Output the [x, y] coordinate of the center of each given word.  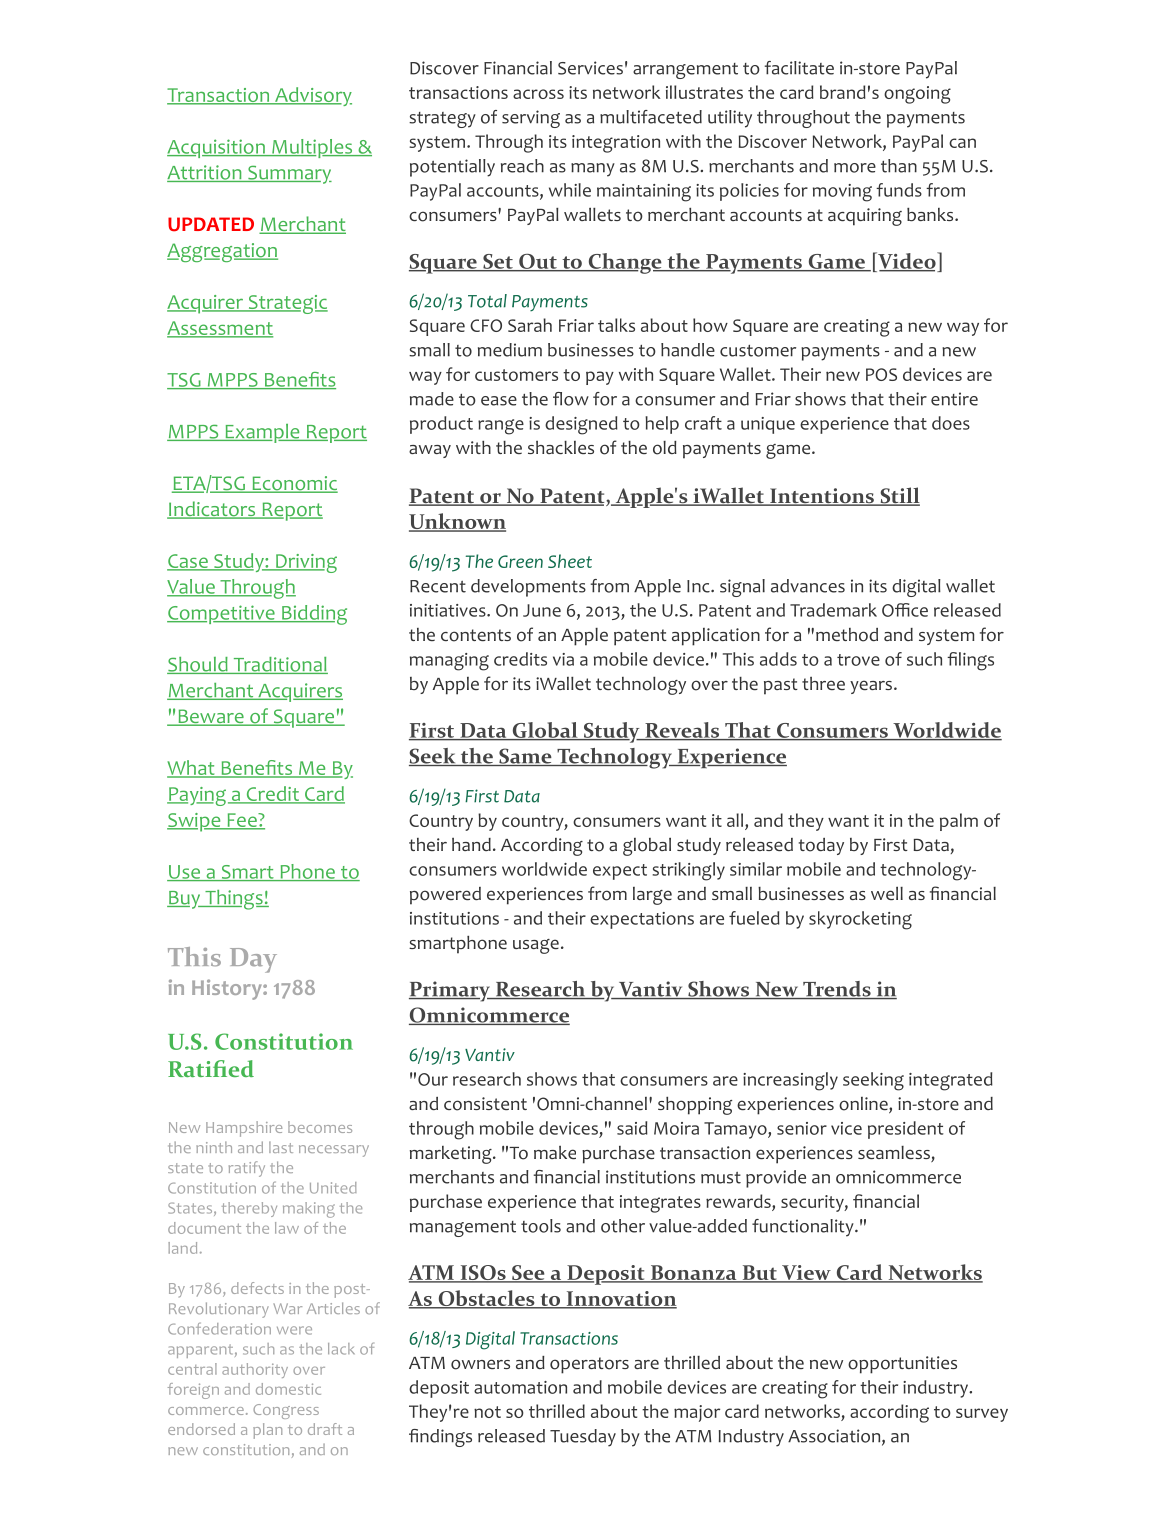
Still [899, 496]
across [538, 94]
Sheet [570, 561]
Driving [305, 563]
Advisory [312, 96]
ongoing [917, 95]
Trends [837, 990]
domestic [288, 1389]
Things [234, 900]
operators [589, 1365]
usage [536, 946]
